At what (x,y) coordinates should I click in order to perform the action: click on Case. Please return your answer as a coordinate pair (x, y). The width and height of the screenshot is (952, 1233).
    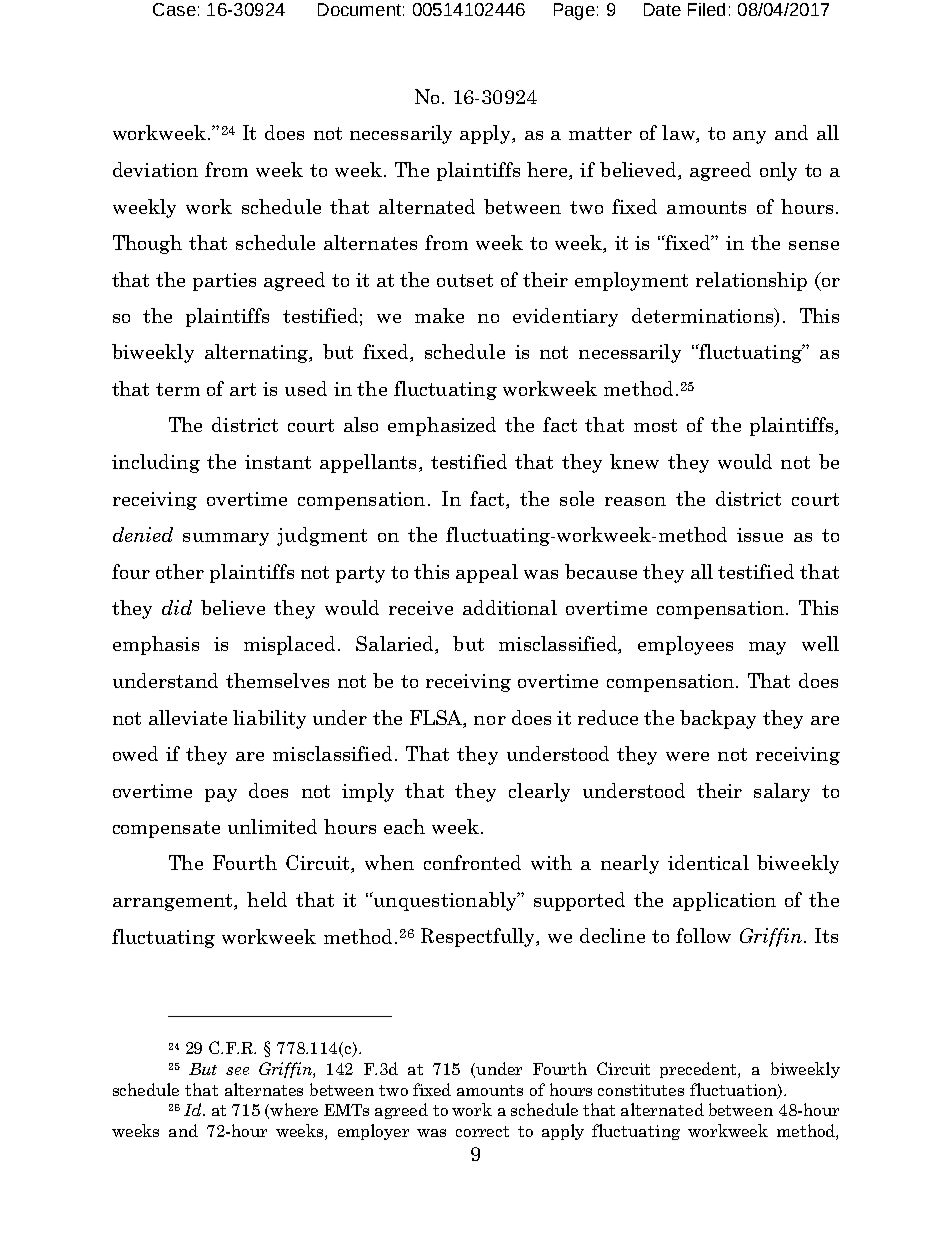
    Looking at the image, I should click on (174, 9).
